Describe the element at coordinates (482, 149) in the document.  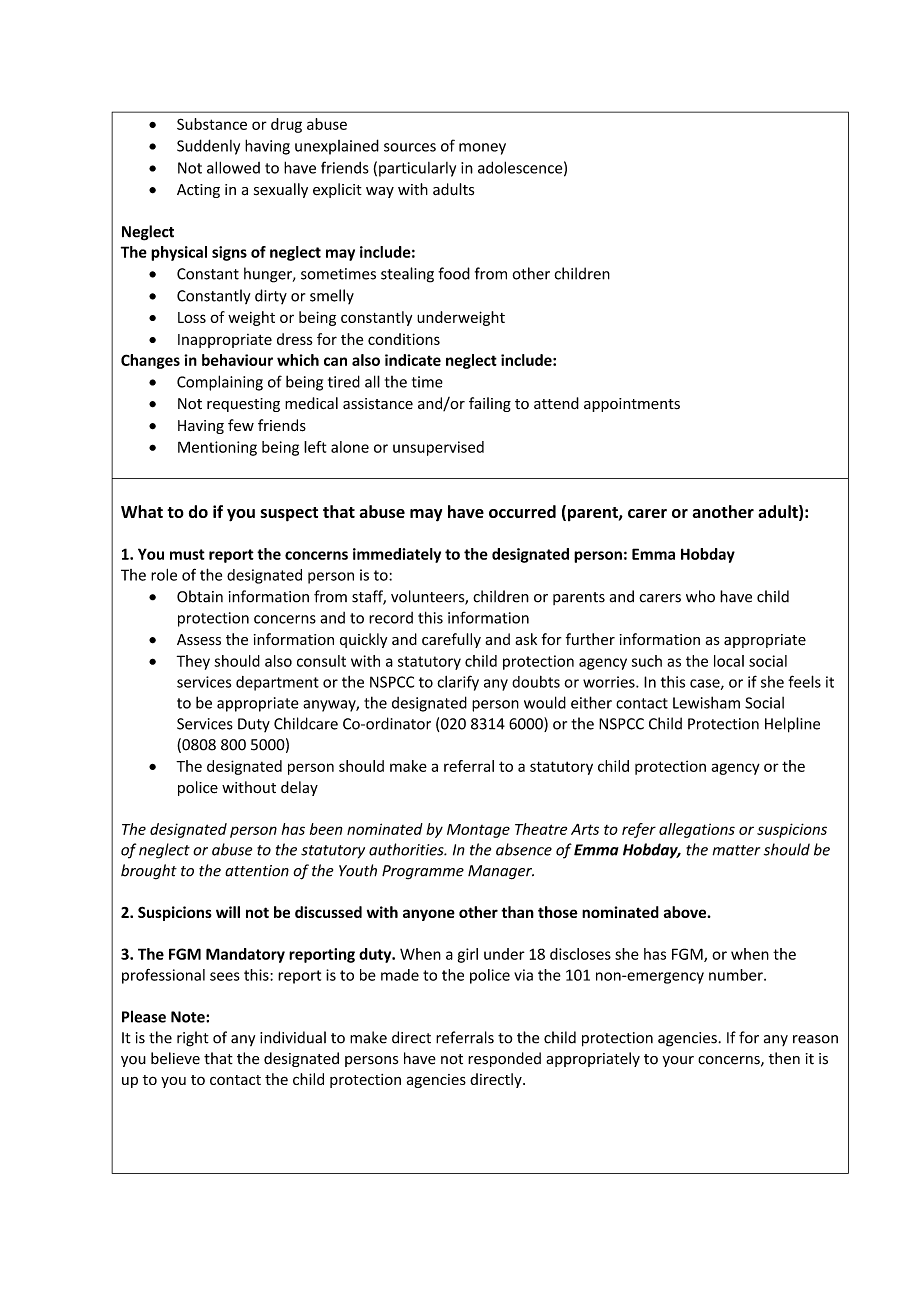
I see `money` at that location.
